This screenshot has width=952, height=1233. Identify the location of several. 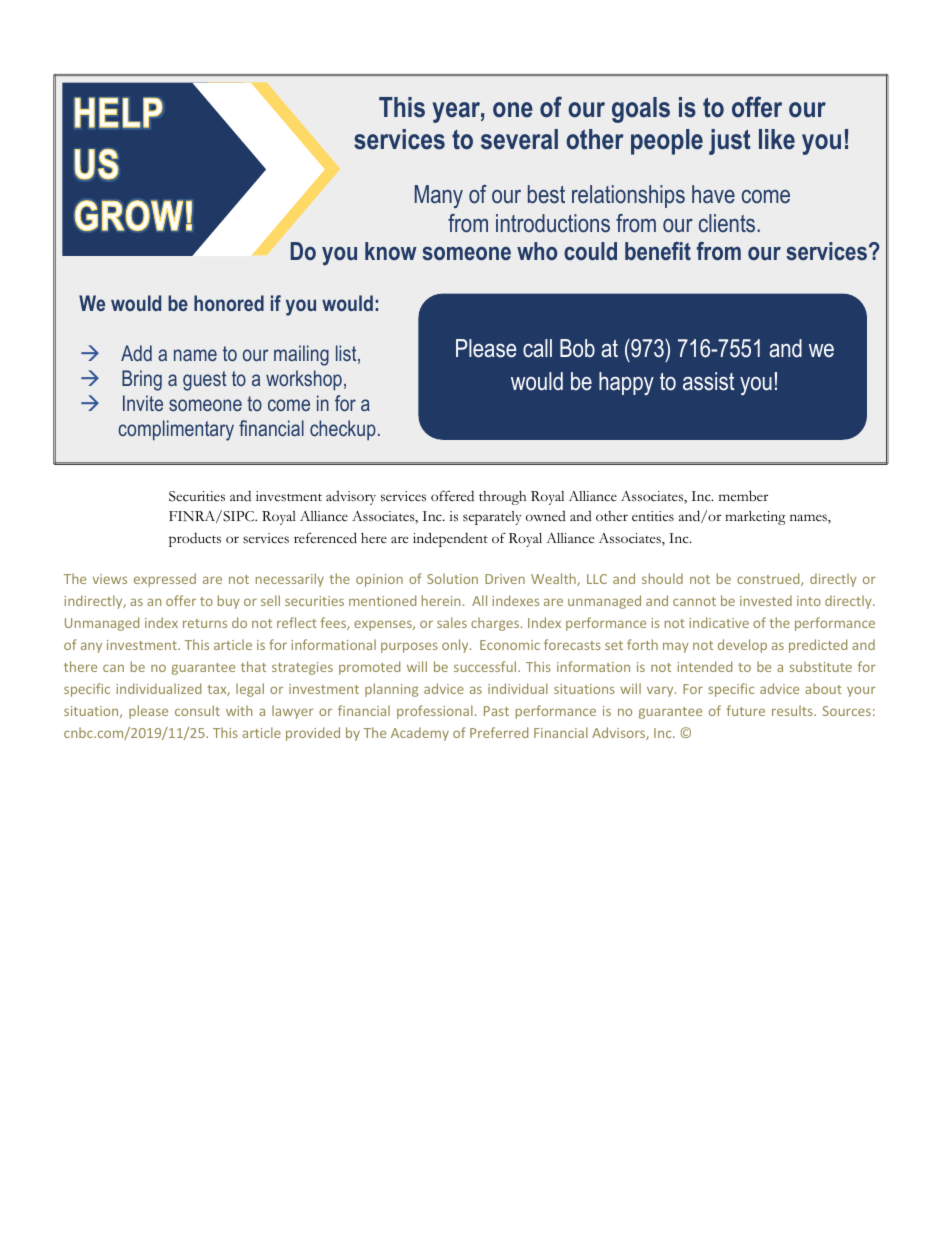
(519, 139).
